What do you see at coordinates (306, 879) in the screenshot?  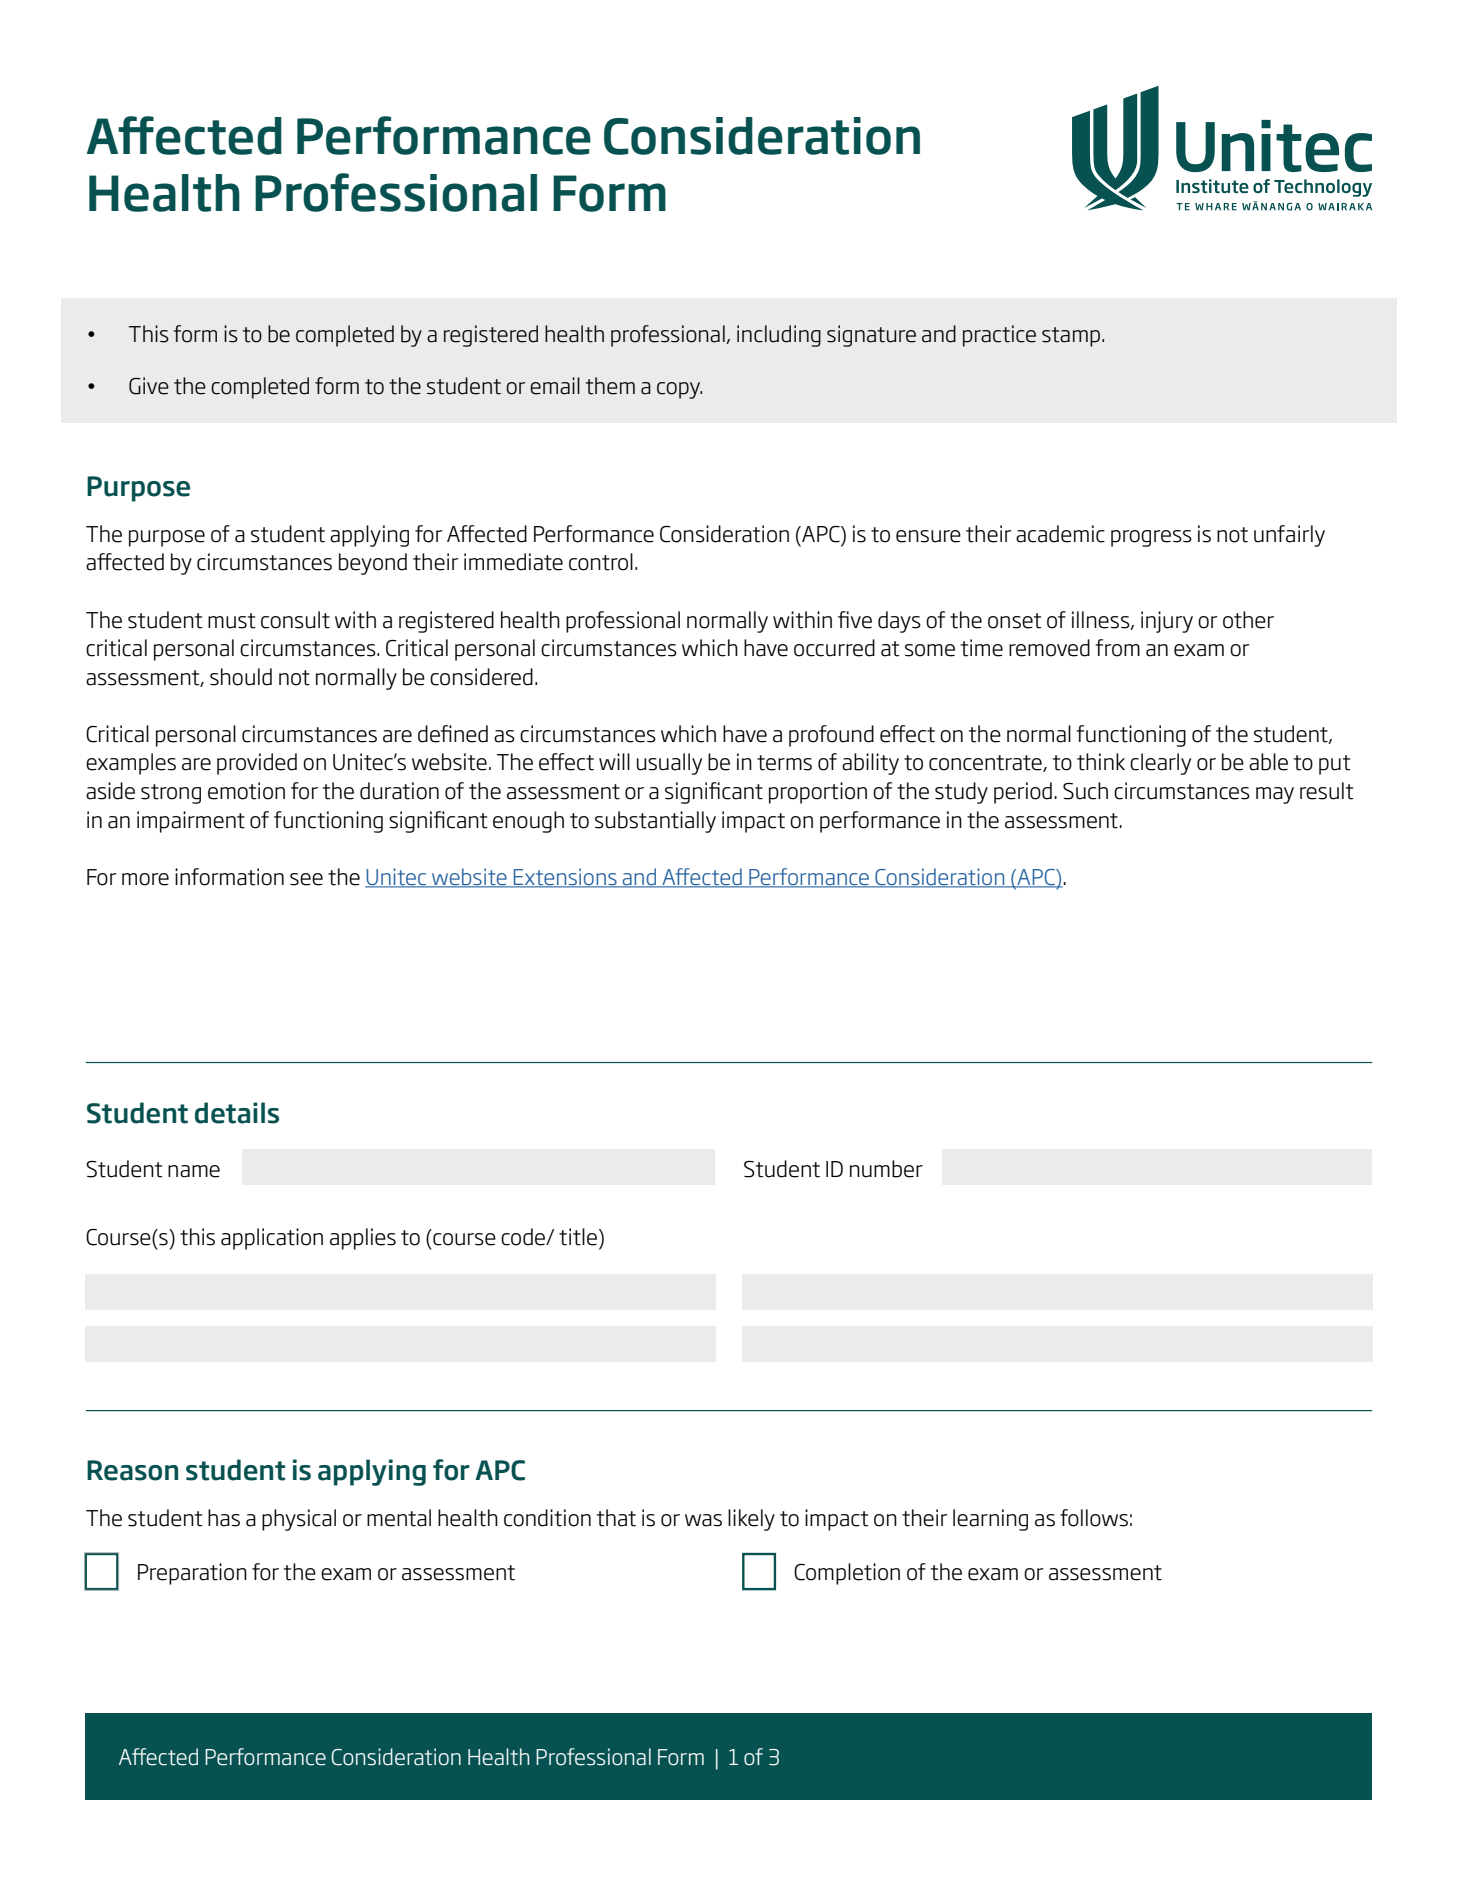 I see `see` at bounding box center [306, 879].
